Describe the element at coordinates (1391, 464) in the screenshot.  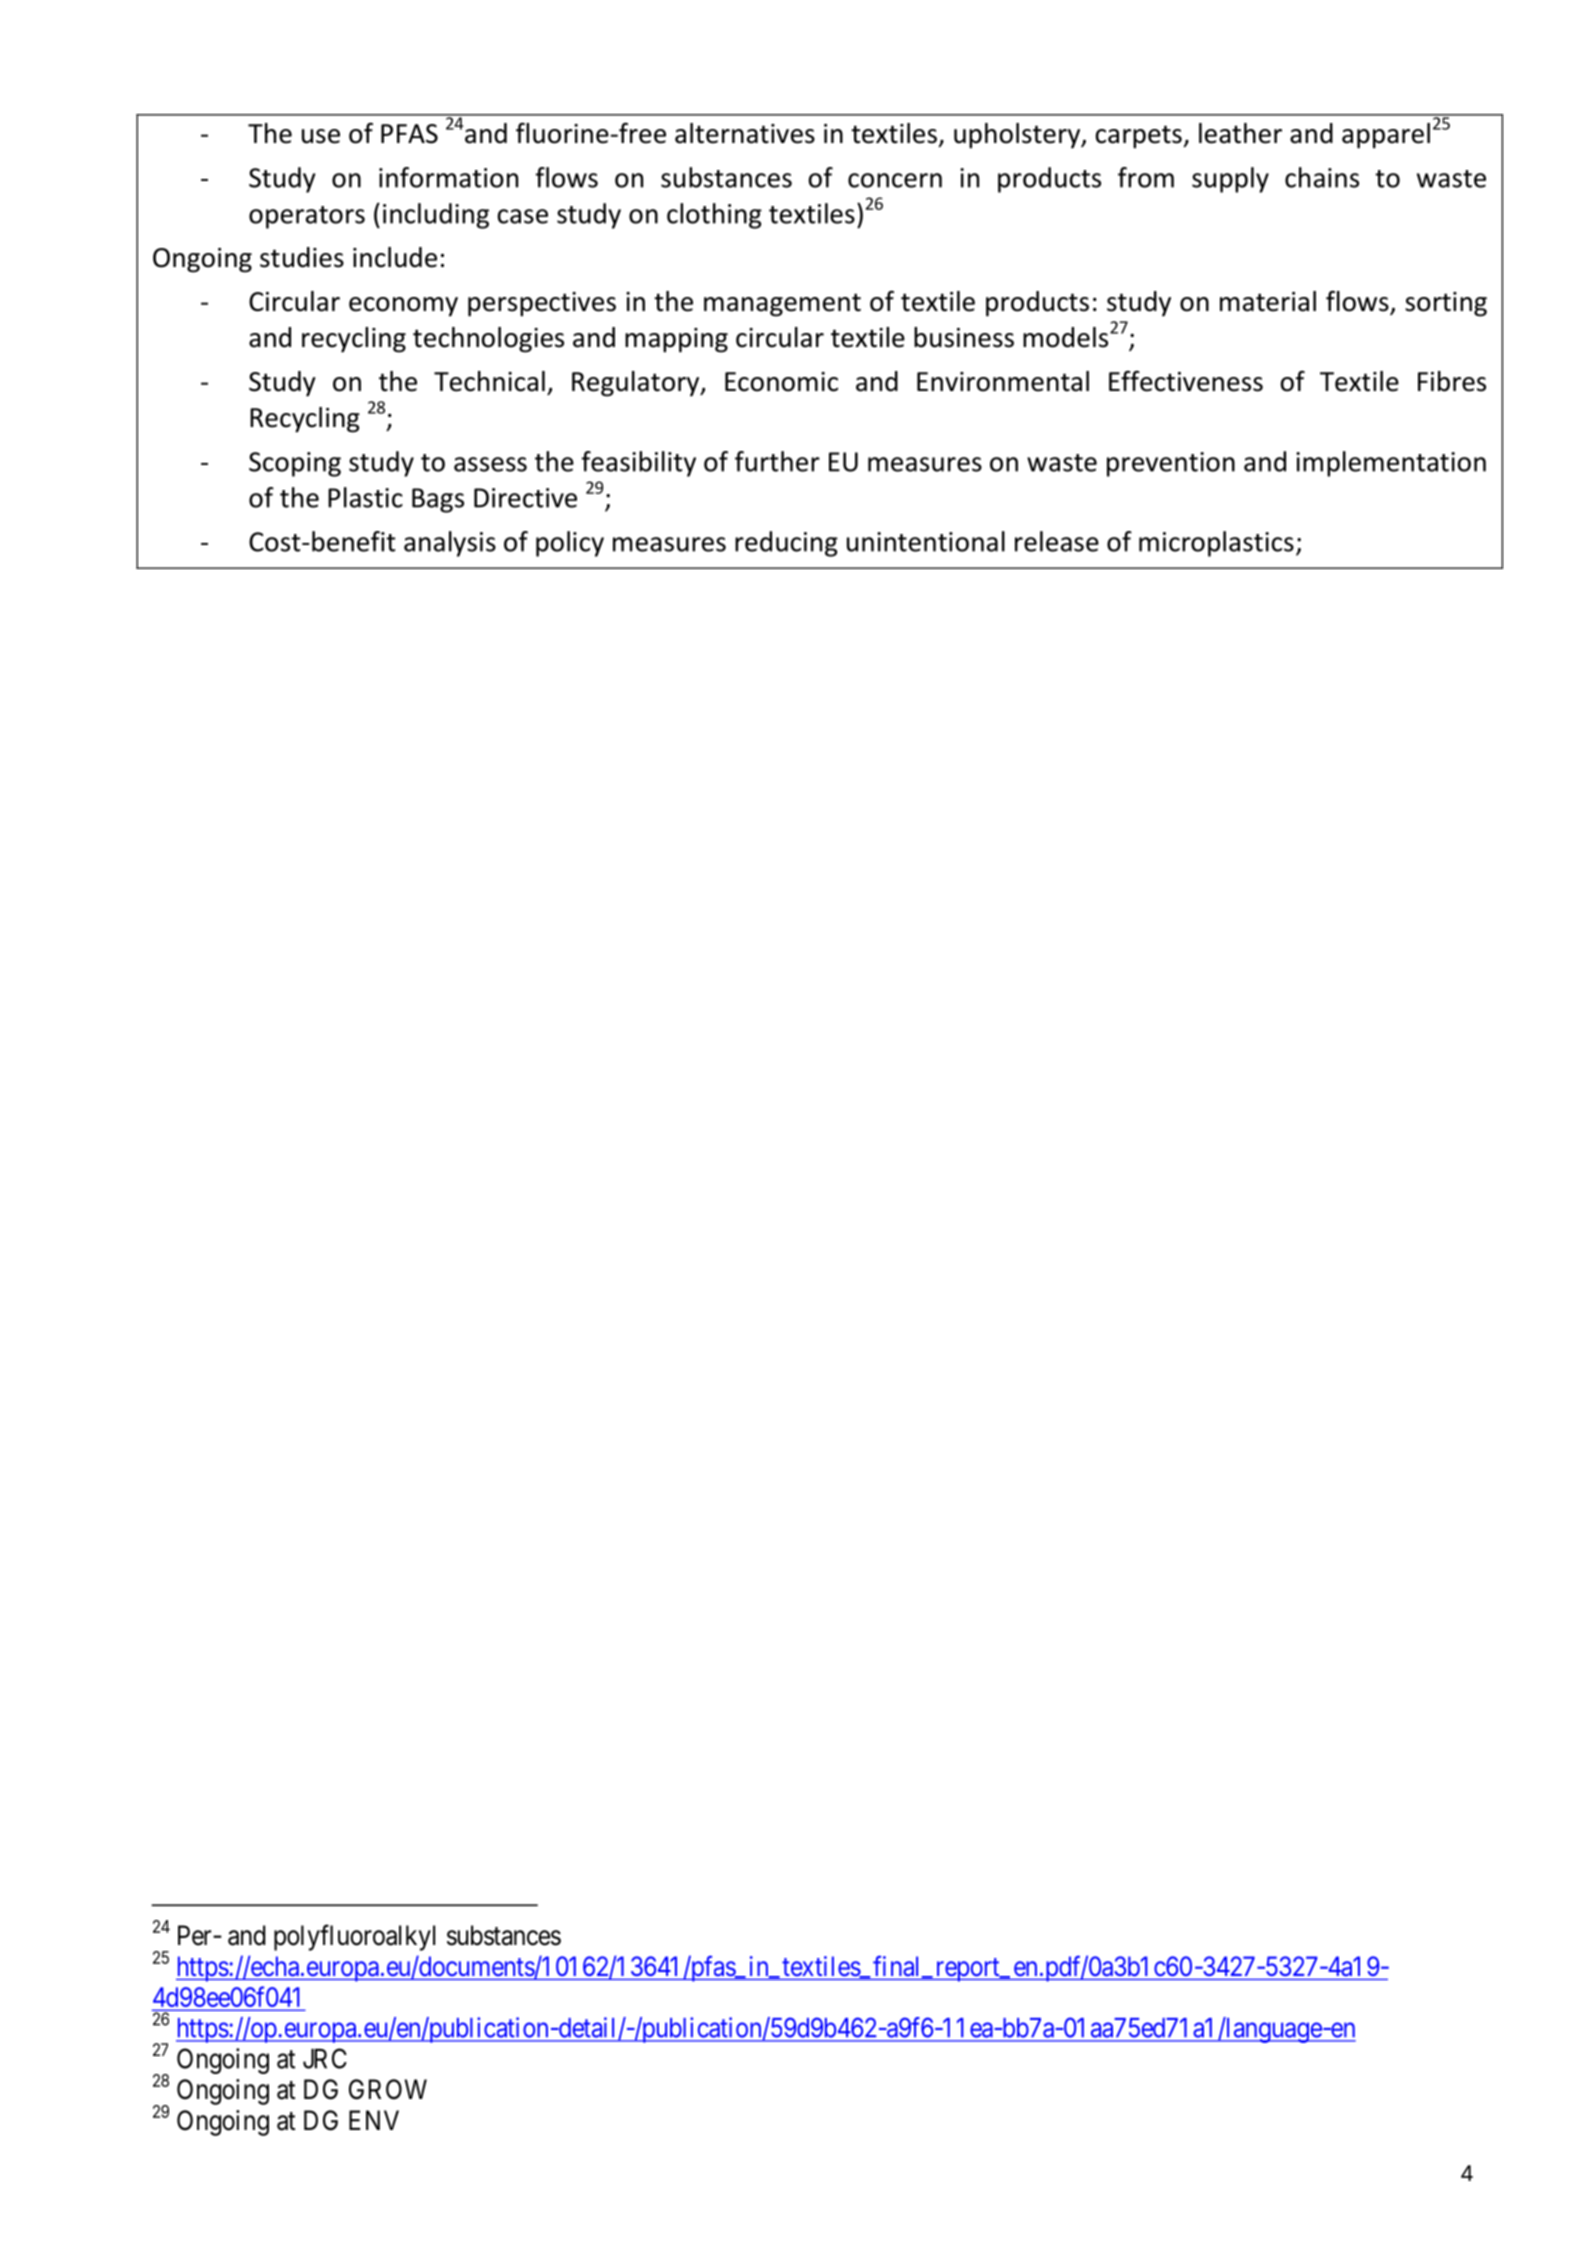
I see `implementation` at that location.
